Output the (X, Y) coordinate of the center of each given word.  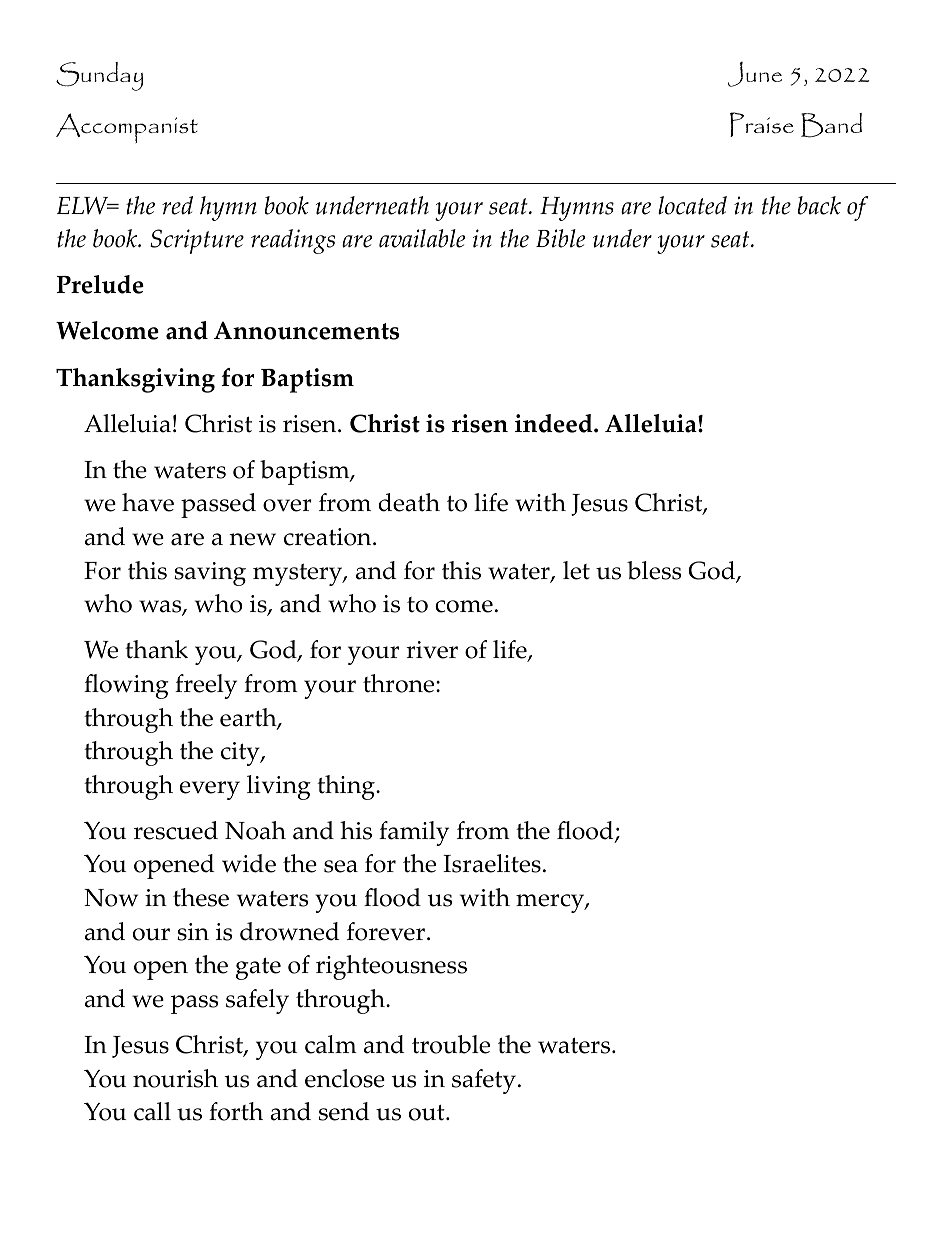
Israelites (492, 863)
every (210, 790)
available (422, 238)
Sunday (100, 76)
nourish (175, 1078)
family (414, 833)
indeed (555, 423)
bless (654, 570)
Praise (762, 124)
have (148, 502)
